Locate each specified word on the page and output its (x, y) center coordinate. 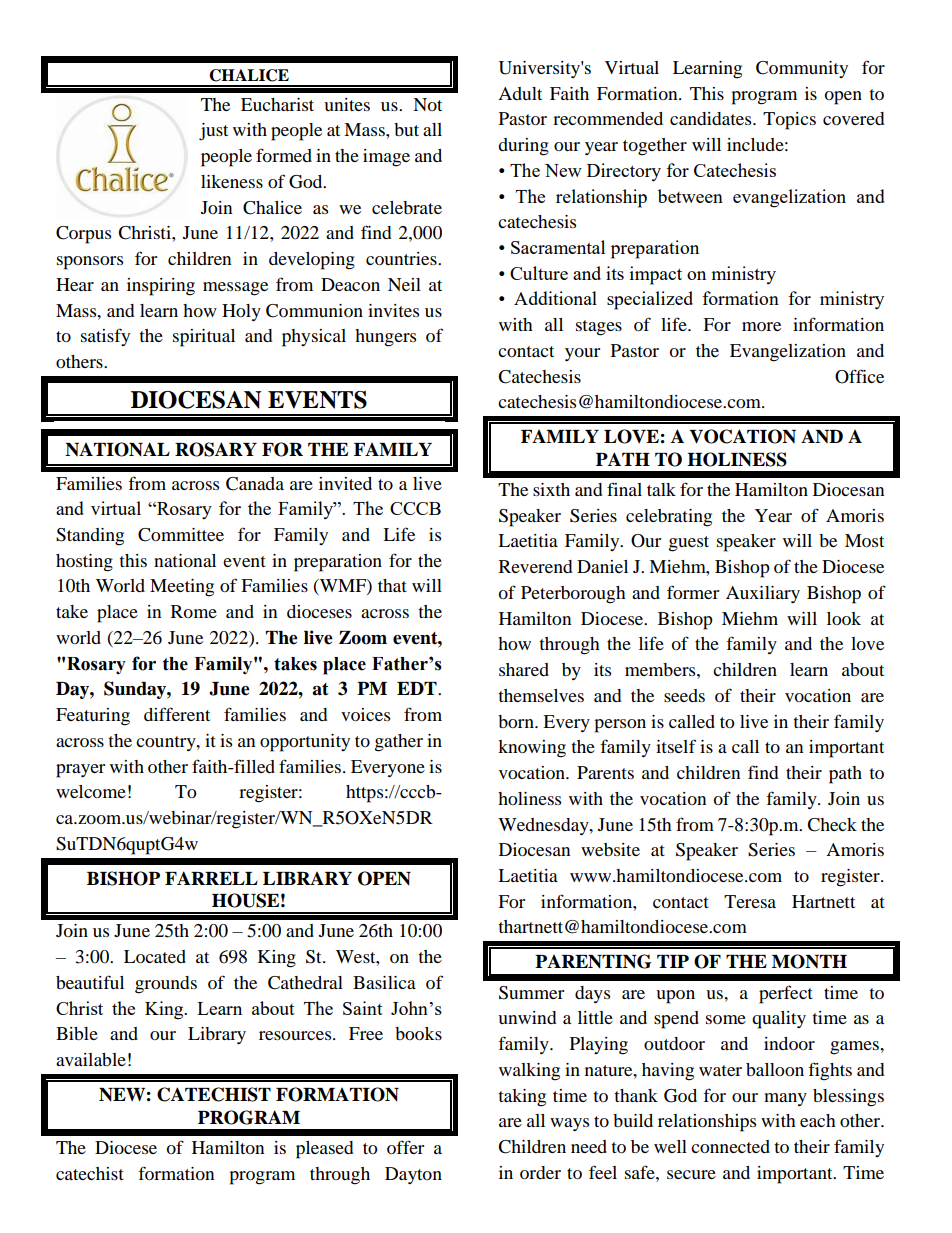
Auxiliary (763, 594)
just (213, 132)
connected (730, 1146)
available (91, 1059)
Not (427, 104)
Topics (789, 121)
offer (405, 1147)
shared (524, 669)
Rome (194, 611)
